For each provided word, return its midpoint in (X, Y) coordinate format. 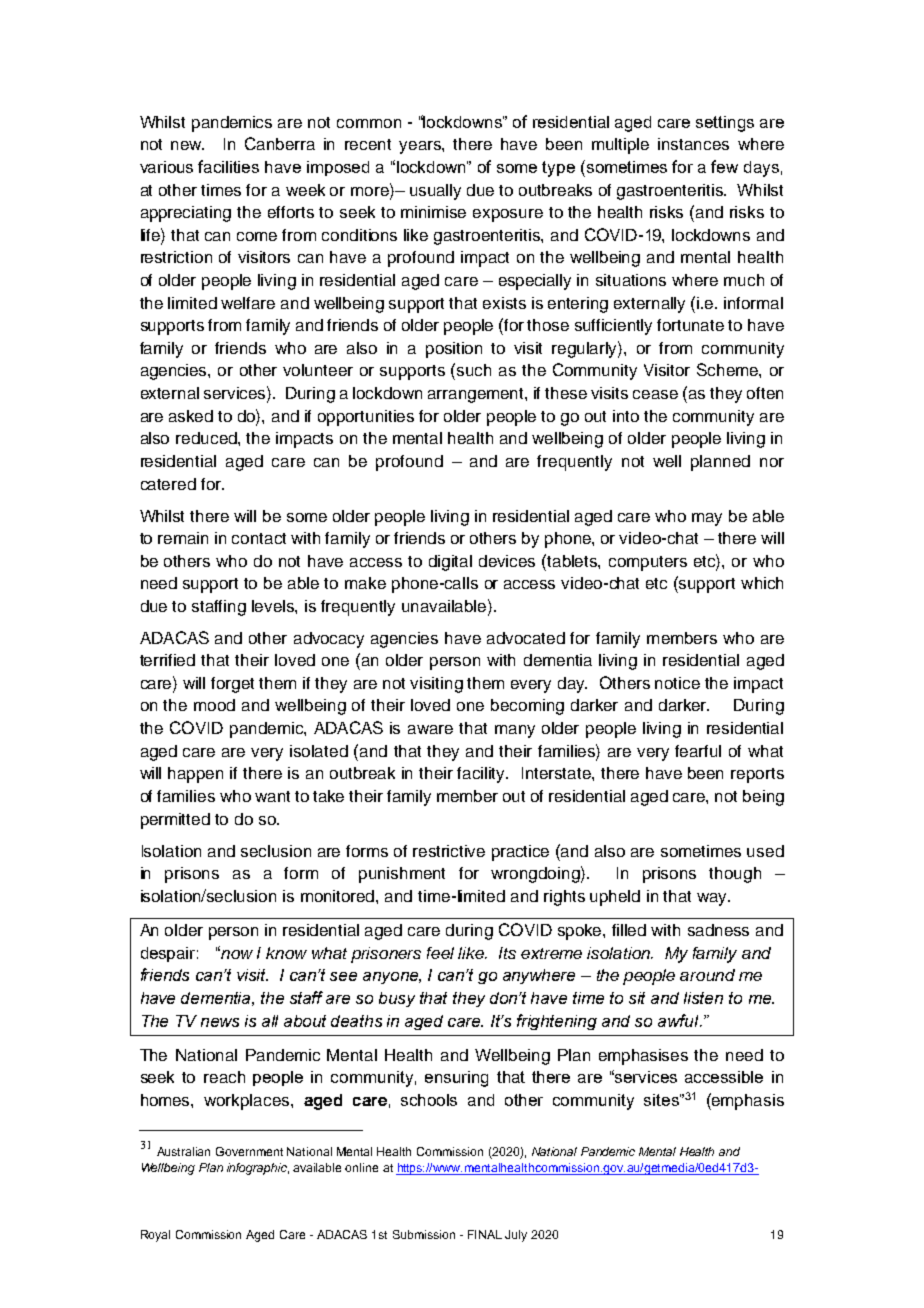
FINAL (485, 1234)
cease (655, 394)
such (474, 370)
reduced (207, 438)
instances (693, 144)
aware (430, 729)
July (516, 1236)
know (286, 953)
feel (440, 953)
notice (677, 683)
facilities (228, 166)
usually (435, 192)
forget (232, 685)
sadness (718, 930)
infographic (258, 1169)
